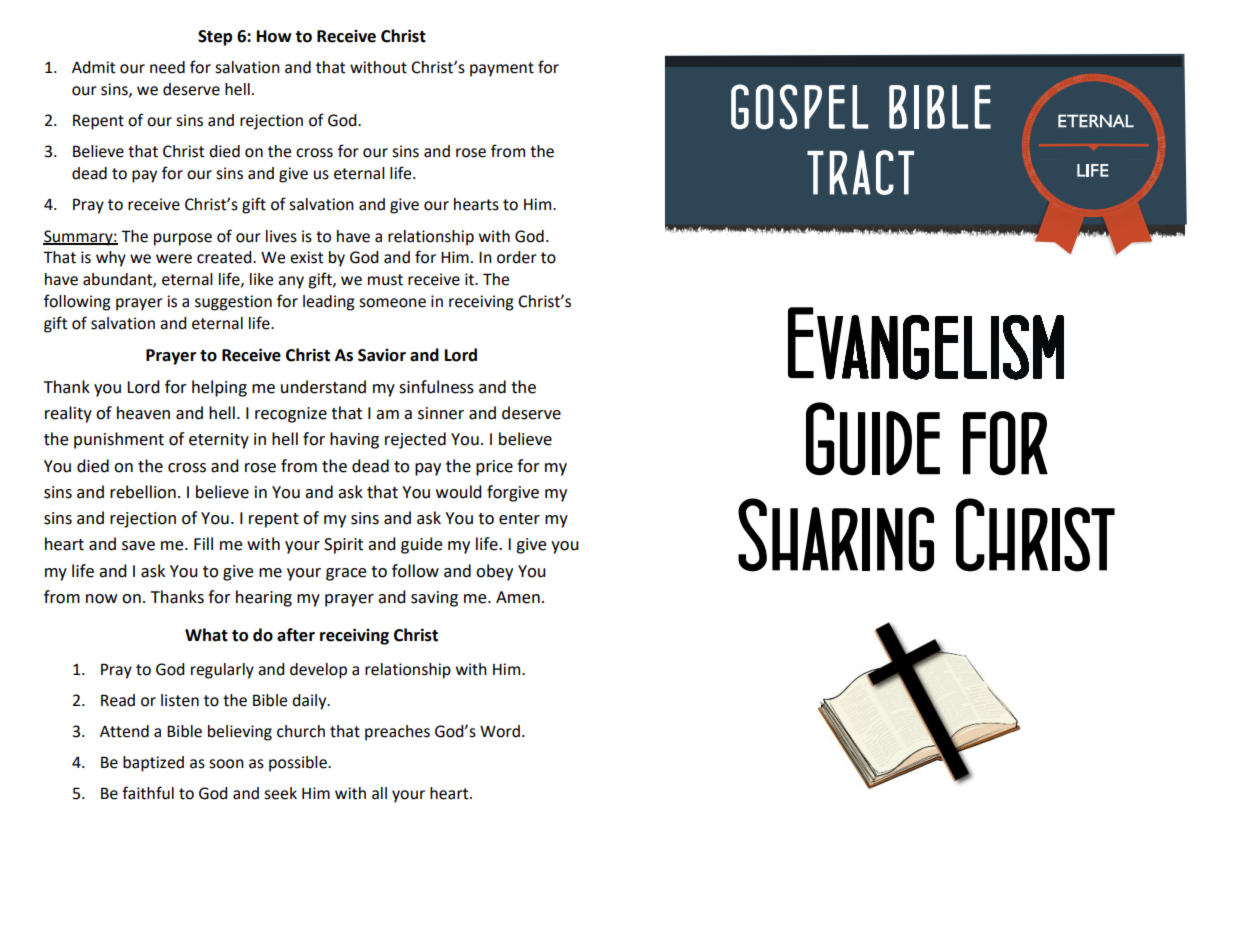 This screenshot has width=1233, height=952. I want to click on heaven, so click(143, 413).
